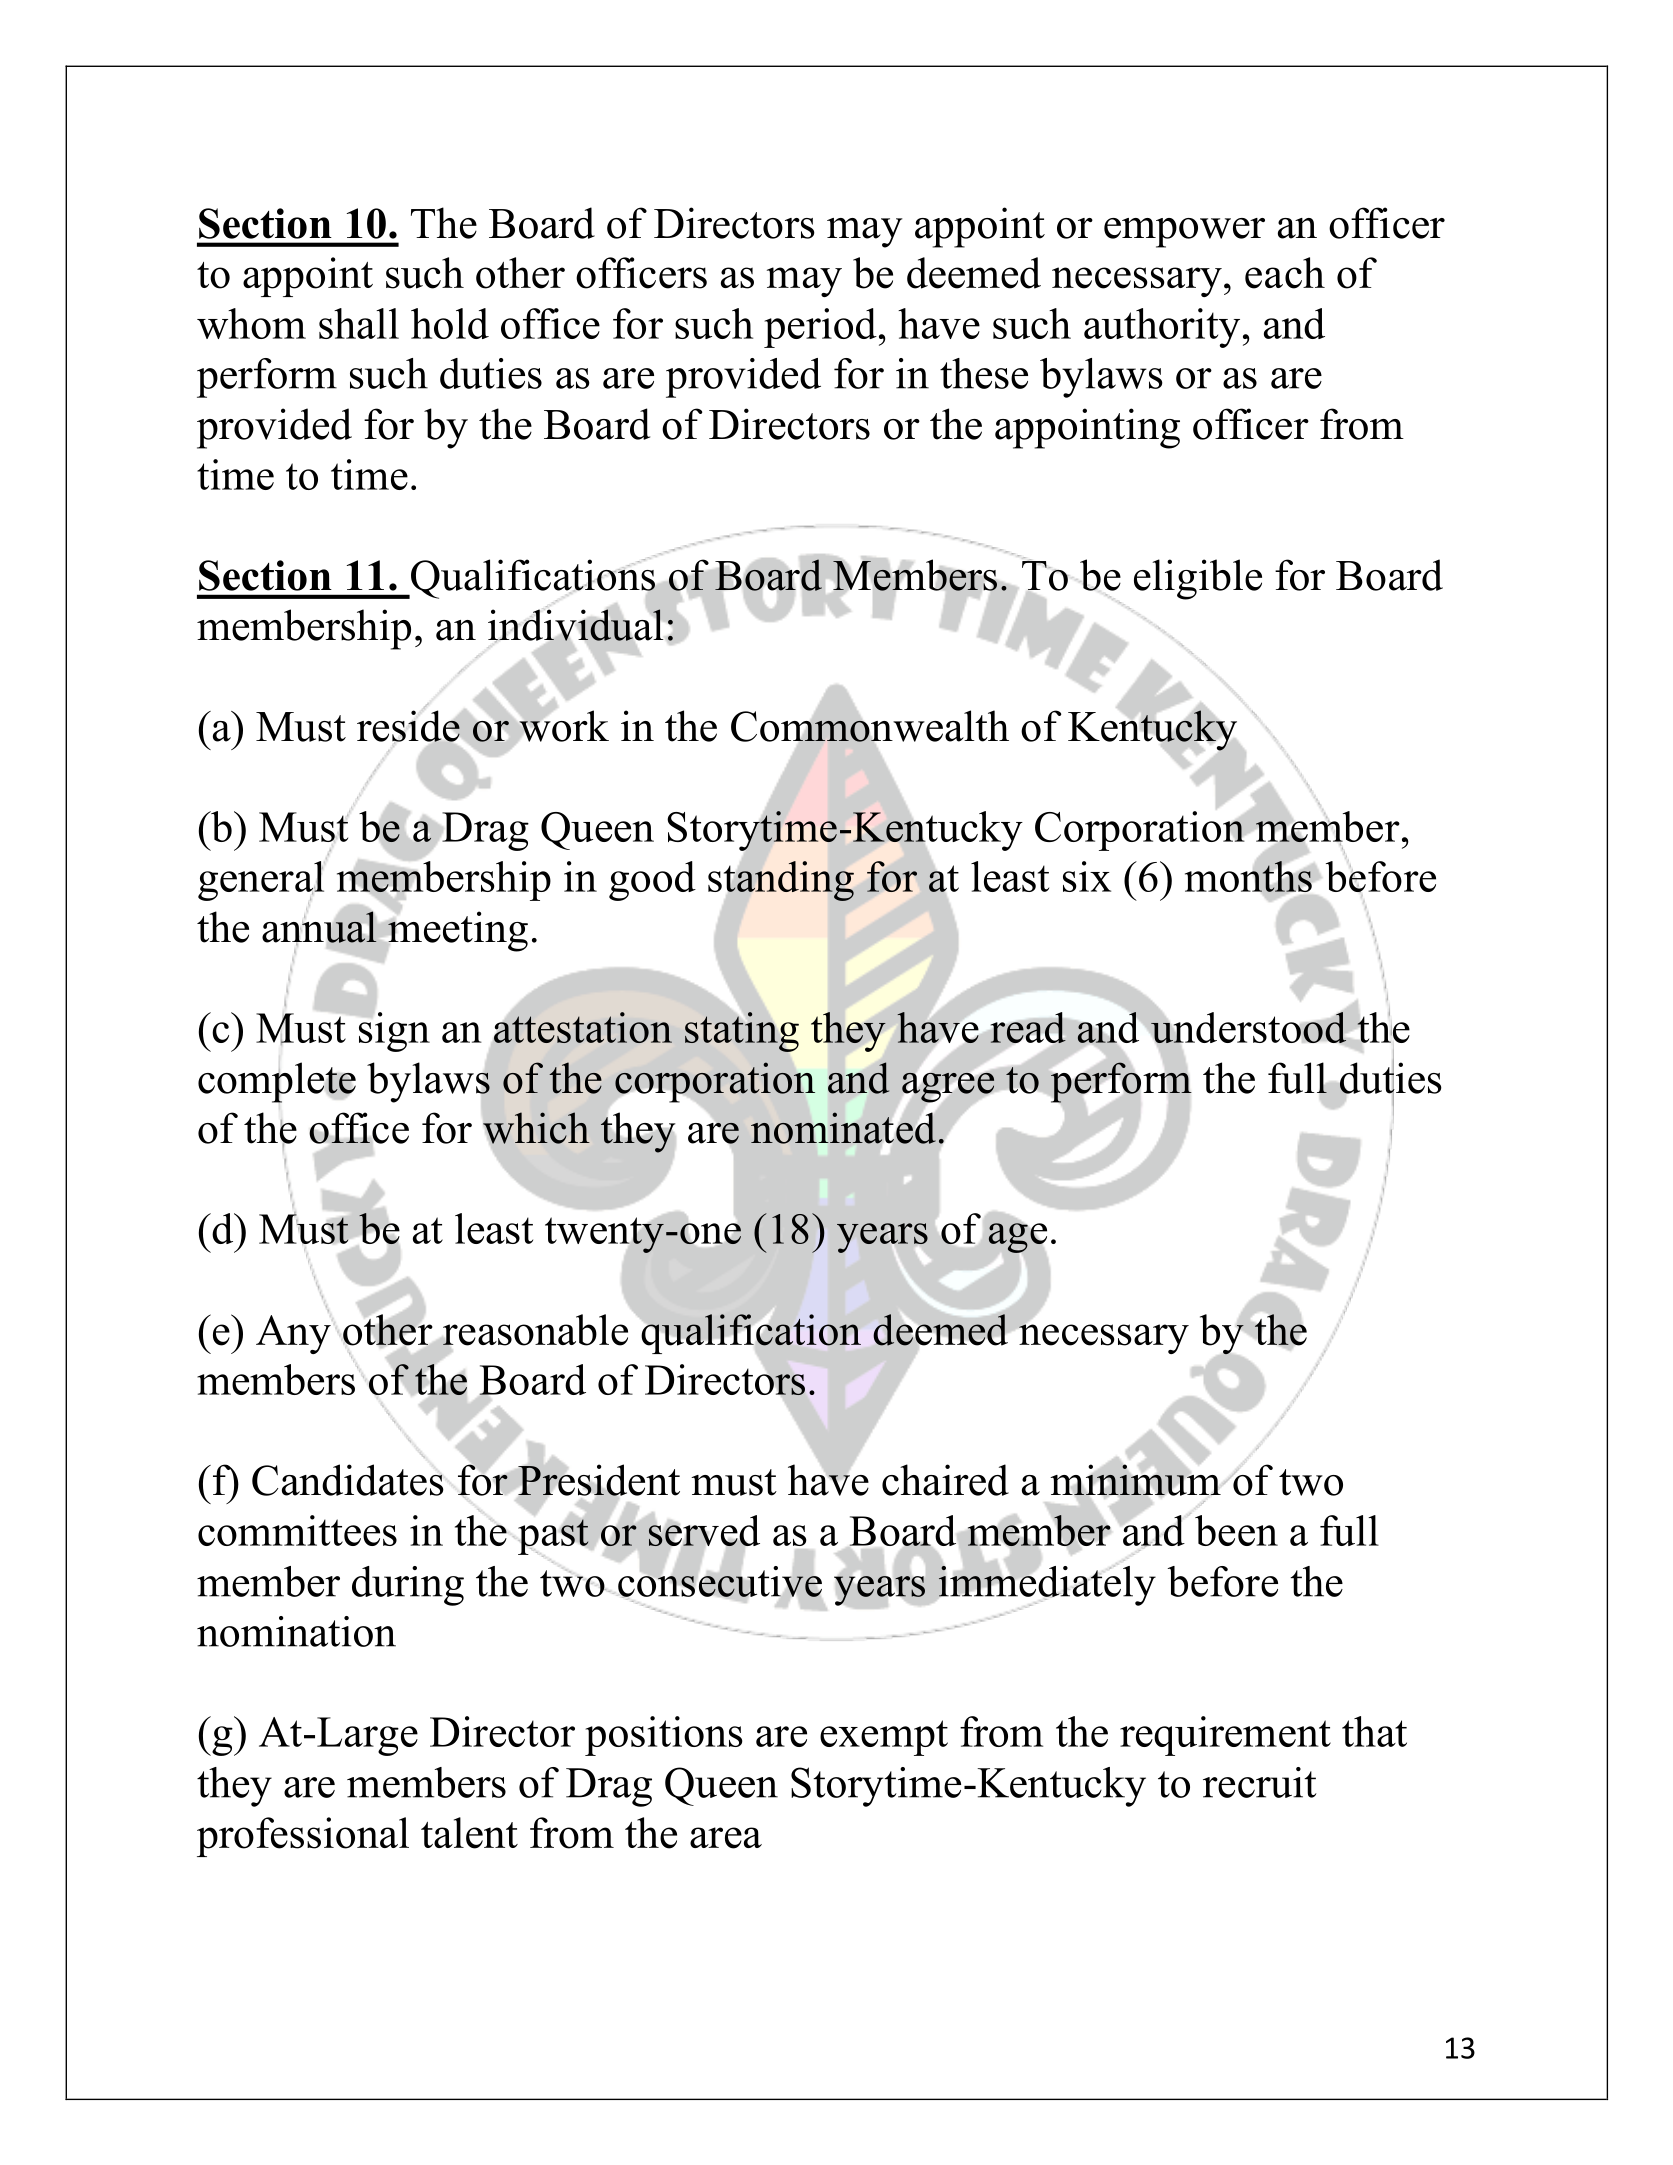 The image size is (1673, 2165). What do you see at coordinates (1285, 273) in the document?
I see `each` at bounding box center [1285, 273].
